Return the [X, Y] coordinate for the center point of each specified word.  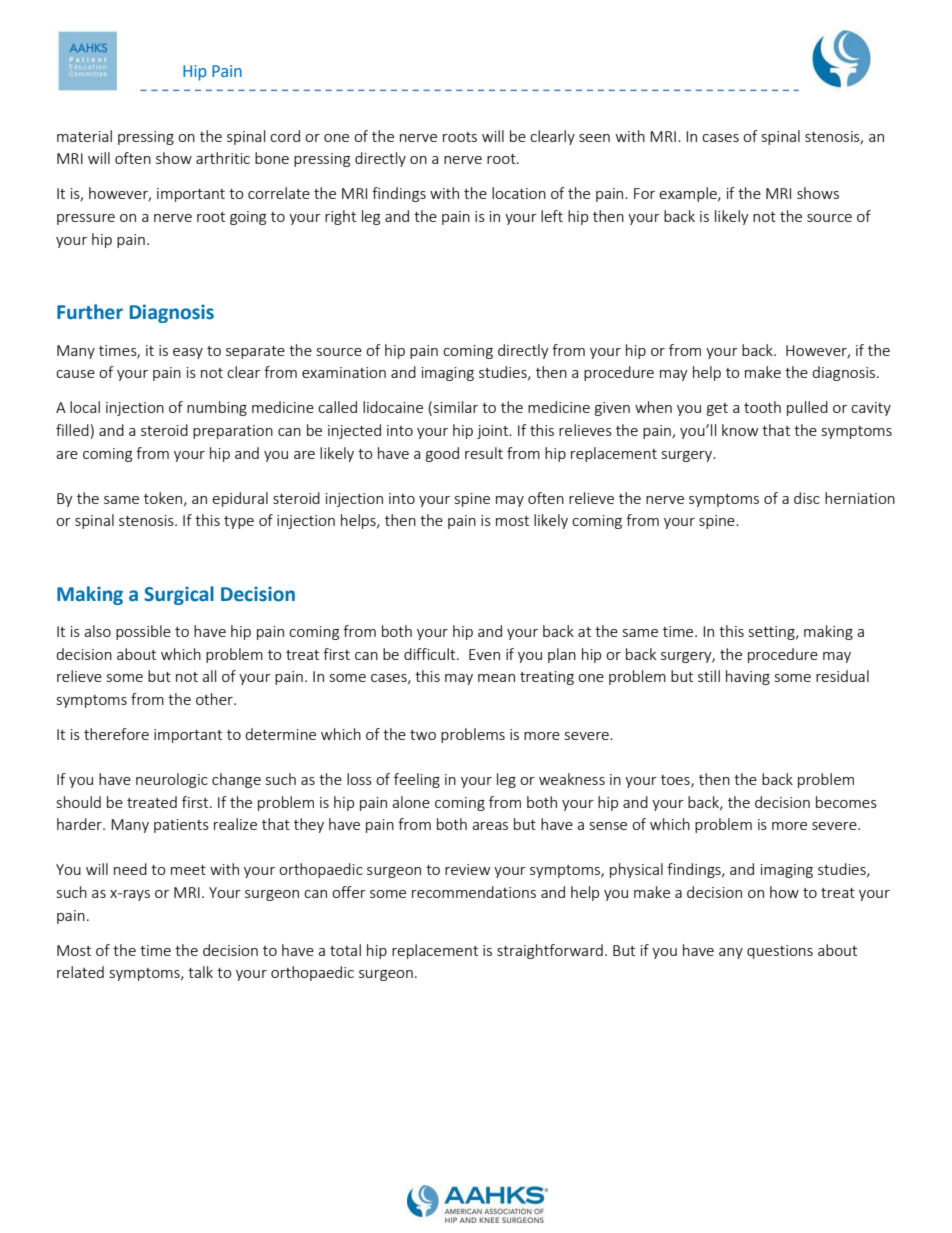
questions [780, 952]
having [748, 677]
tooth [762, 407]
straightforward [550, 951]
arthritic [223, 158]
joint [494, 432]
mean [496, 678]
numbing [217, 408]
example [689, 194]
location [519, 193]
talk [200, 972]
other [215, 699]
